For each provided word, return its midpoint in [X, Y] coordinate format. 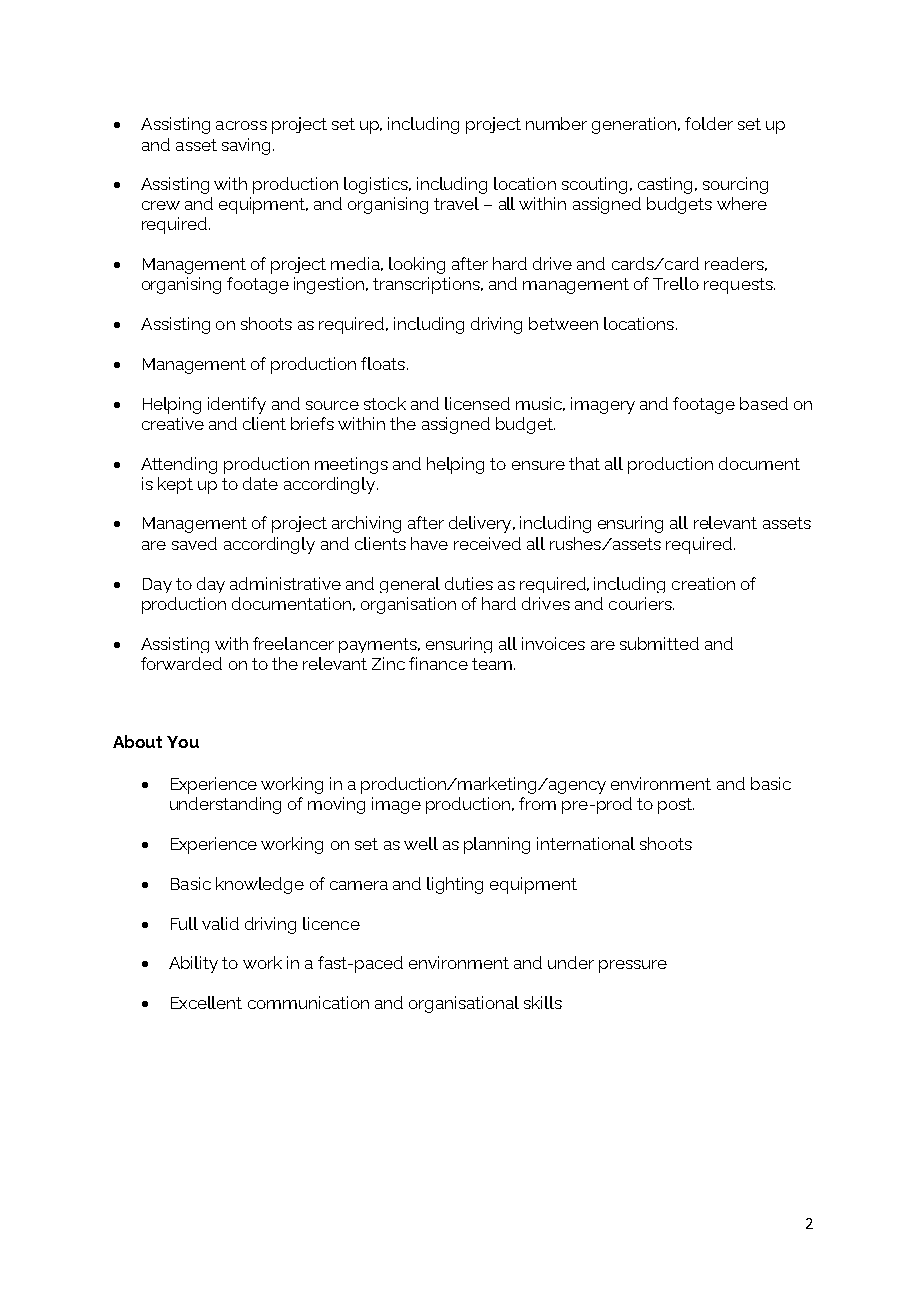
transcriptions [427, 285]
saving [246, 146]
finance [438, 663]
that [584, 463]
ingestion [330, 285]
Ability [193, 964]
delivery [481, 524]
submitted [659, 643]
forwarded [181, 663]
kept [175, 485]
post [676, 806]
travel [456, 203]
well [421, 843]
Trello [676, 283]
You [183, 742]
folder [709, 123]
